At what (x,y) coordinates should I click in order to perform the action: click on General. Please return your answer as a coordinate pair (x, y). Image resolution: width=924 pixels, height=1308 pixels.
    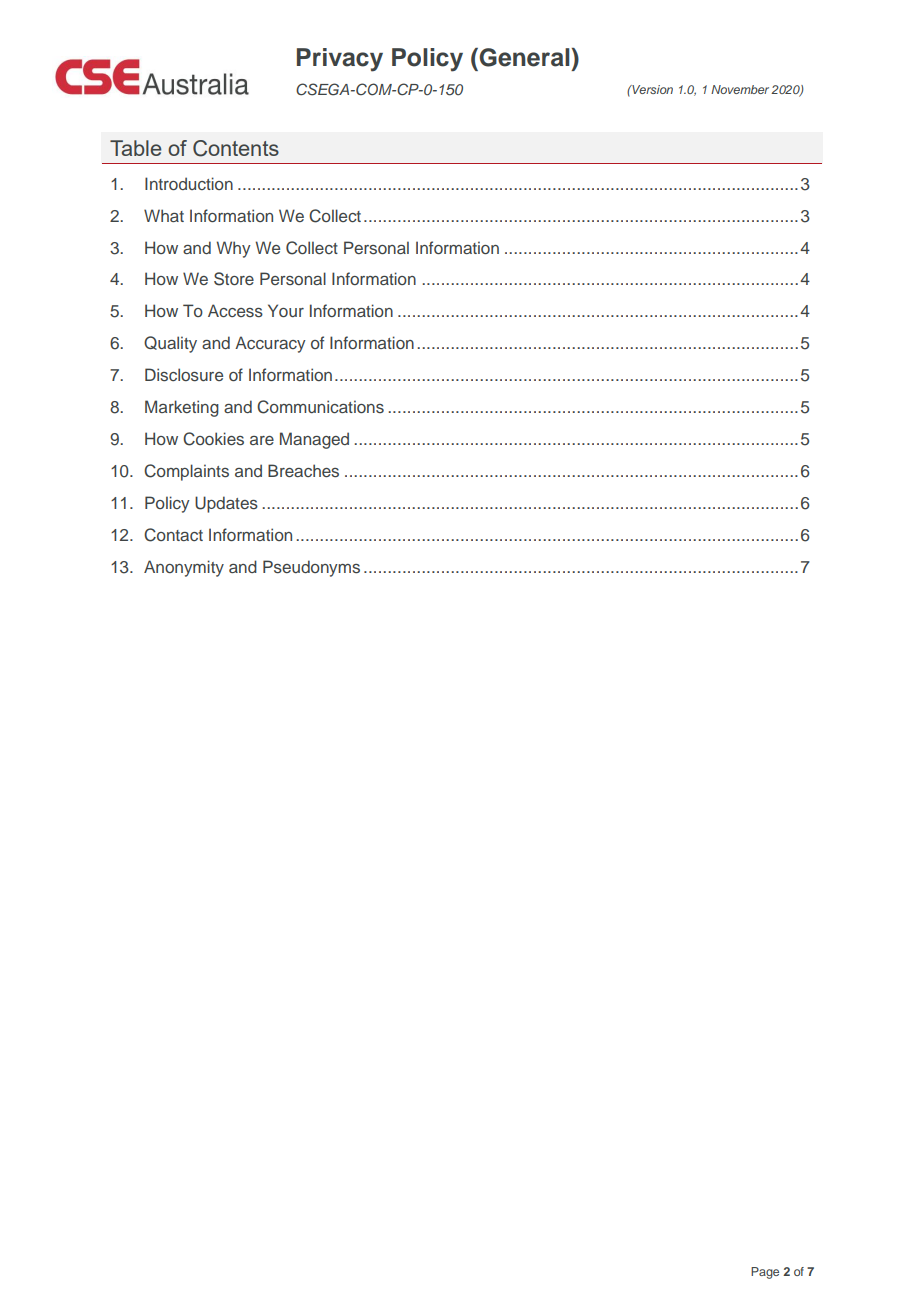
    Looking at the image, I should click on (523, 57).
